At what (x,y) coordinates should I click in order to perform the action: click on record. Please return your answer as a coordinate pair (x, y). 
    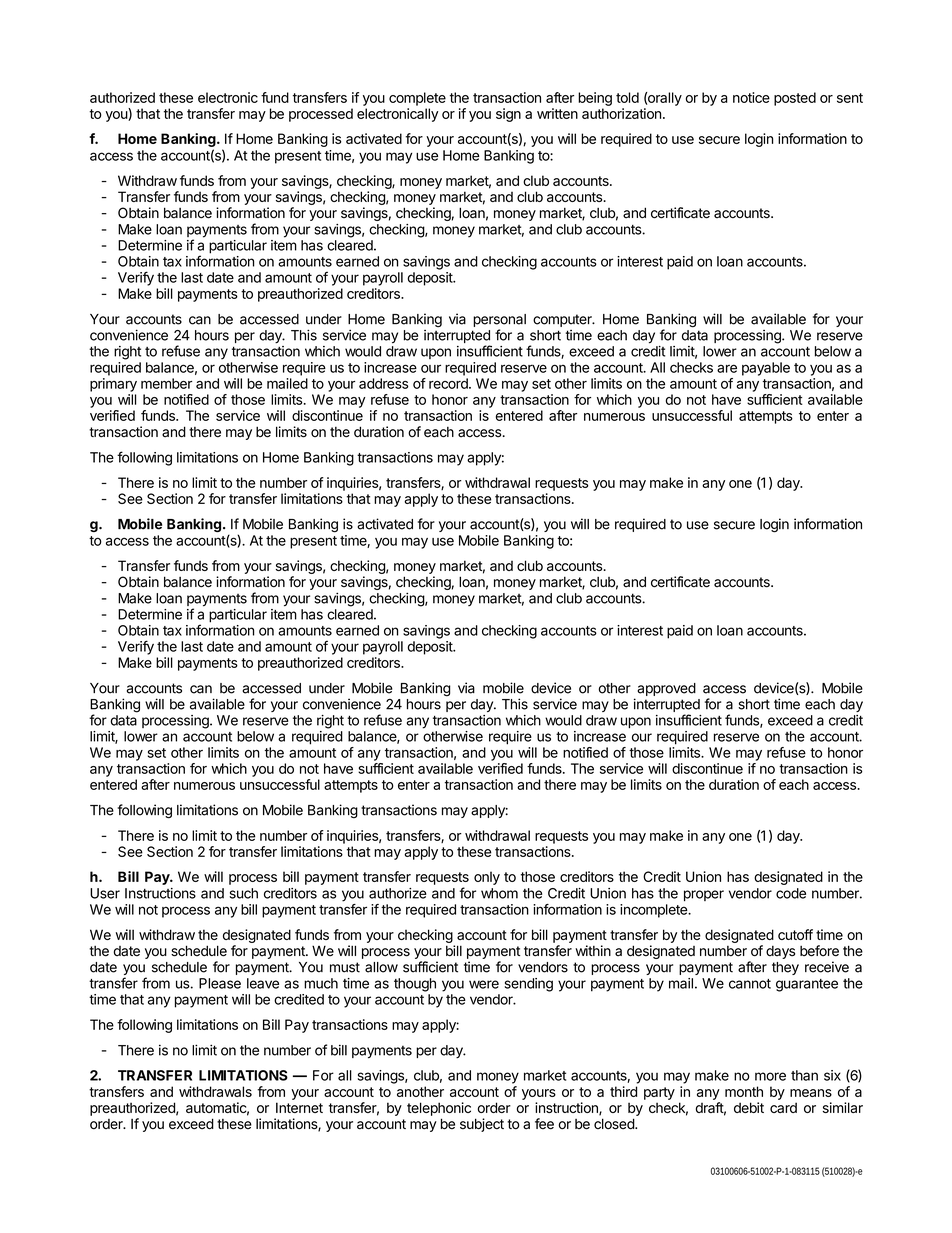
    Looking at the image, I should click on (449, 383).
